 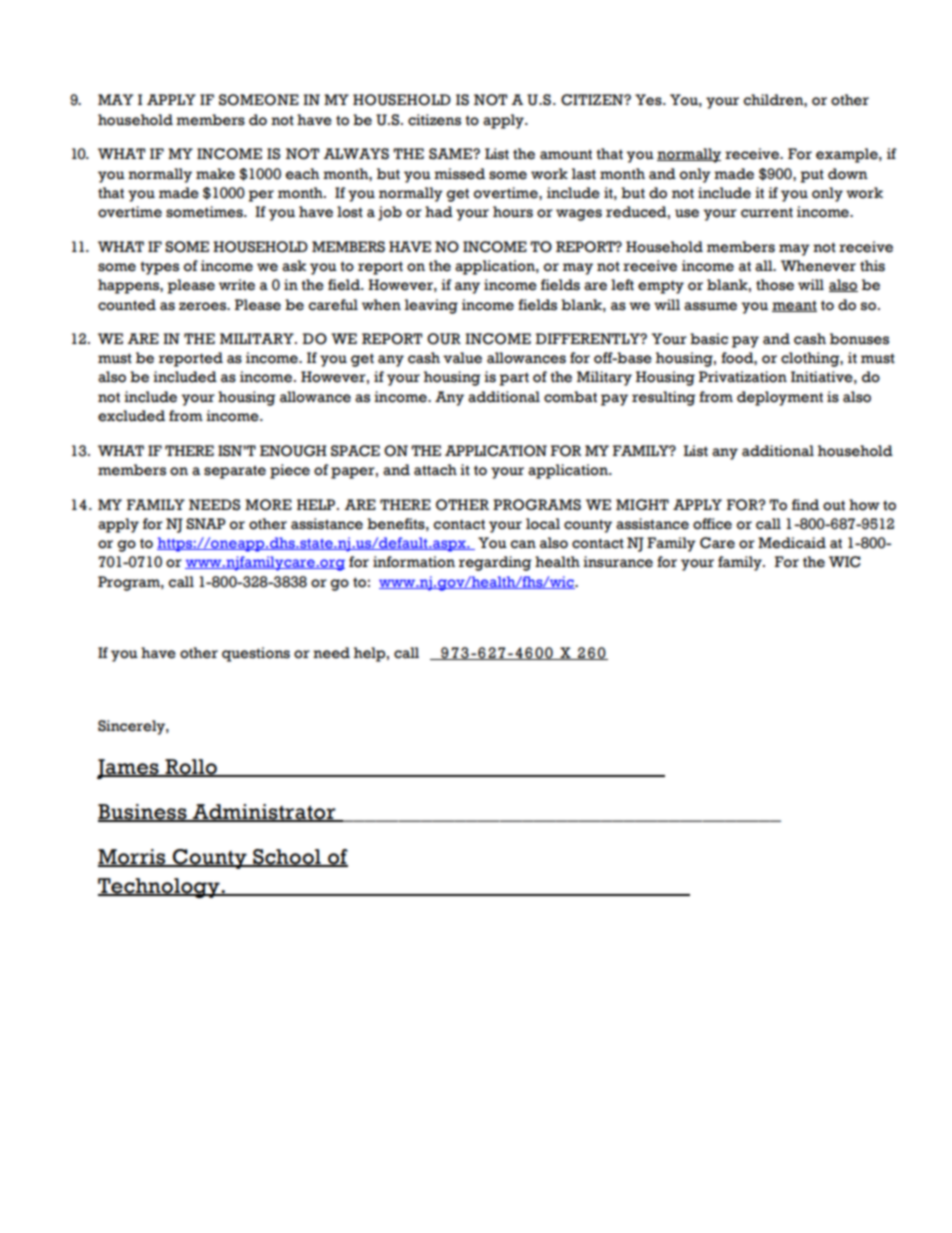 What do you see at coordinates (215, 174) in the screenshot?
I see `make` at bounding box center [215, 174].
